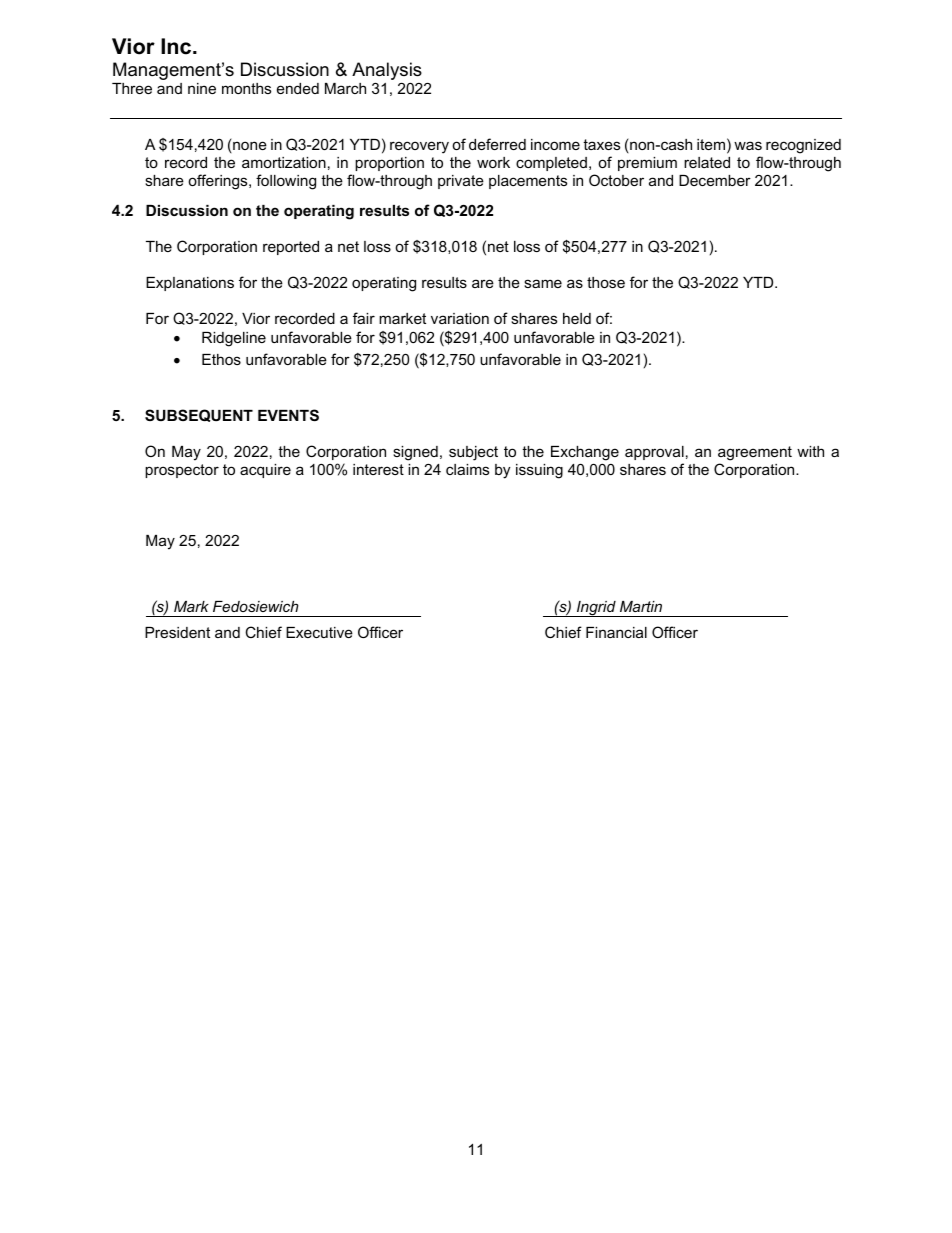 This page has width=952, height=1233. What do you see at coordinates (221, 359) in the page?
I see `Ethos` at bounding box center [221, 359].
